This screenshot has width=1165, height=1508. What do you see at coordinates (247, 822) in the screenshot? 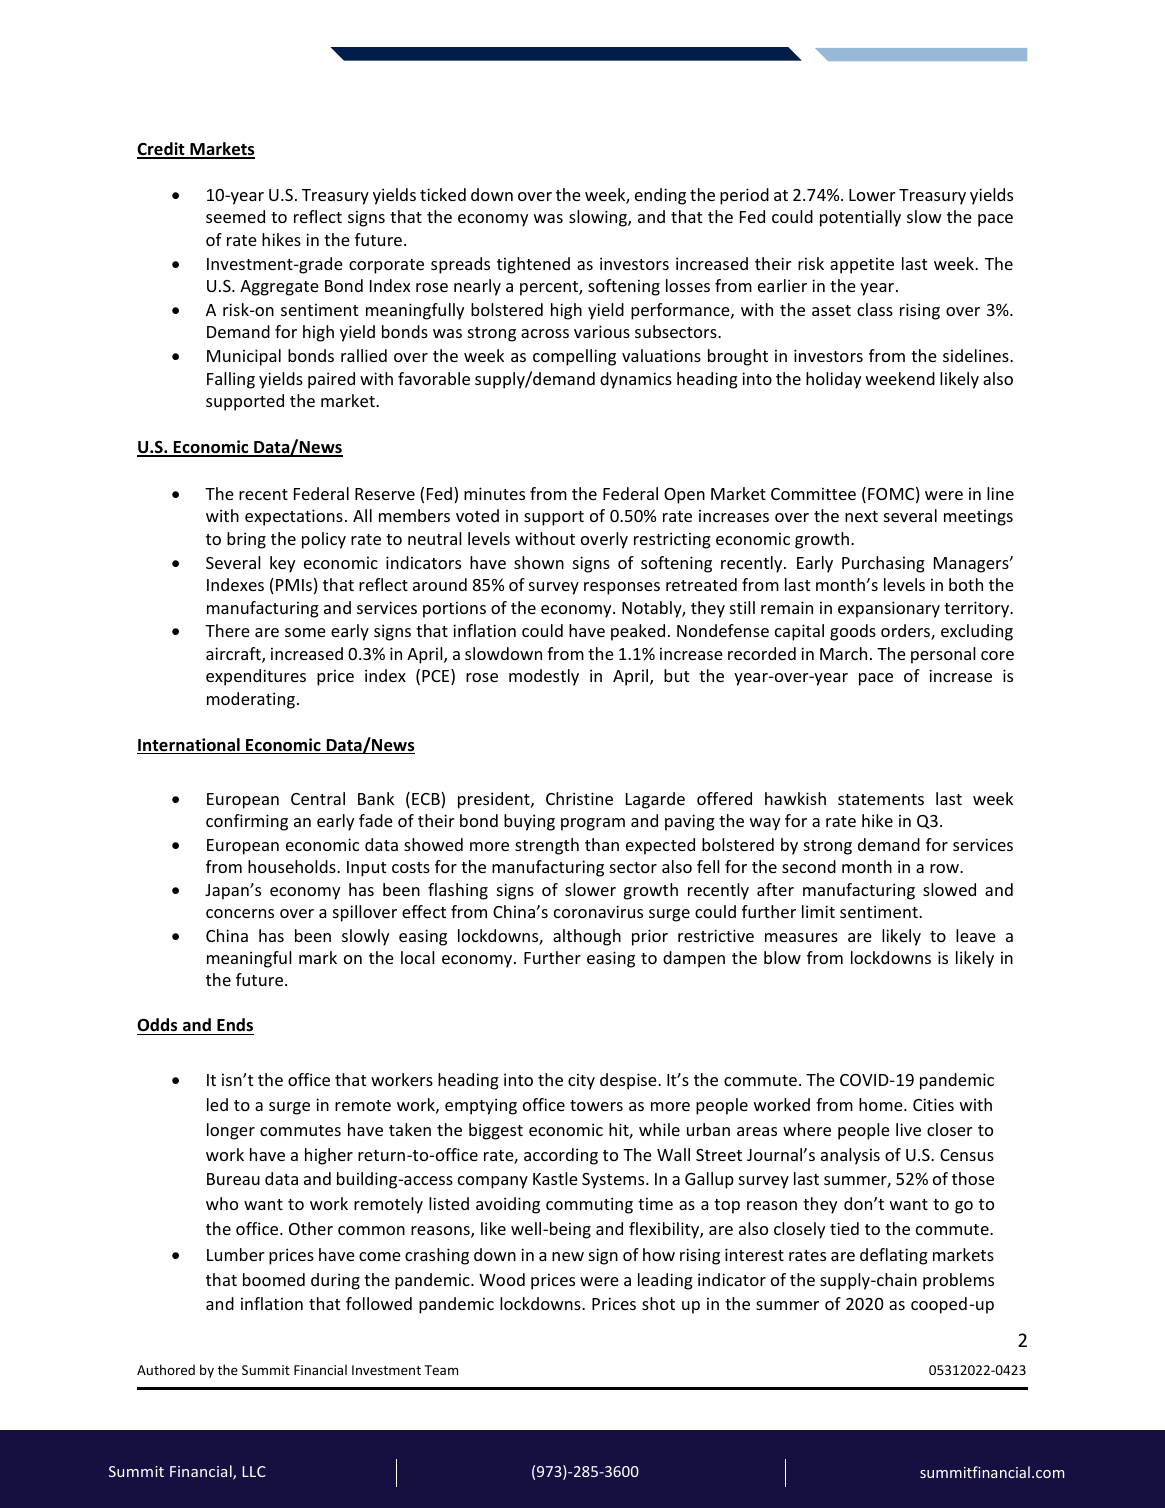
I see `confirming` at bounding box center [247, 822].
